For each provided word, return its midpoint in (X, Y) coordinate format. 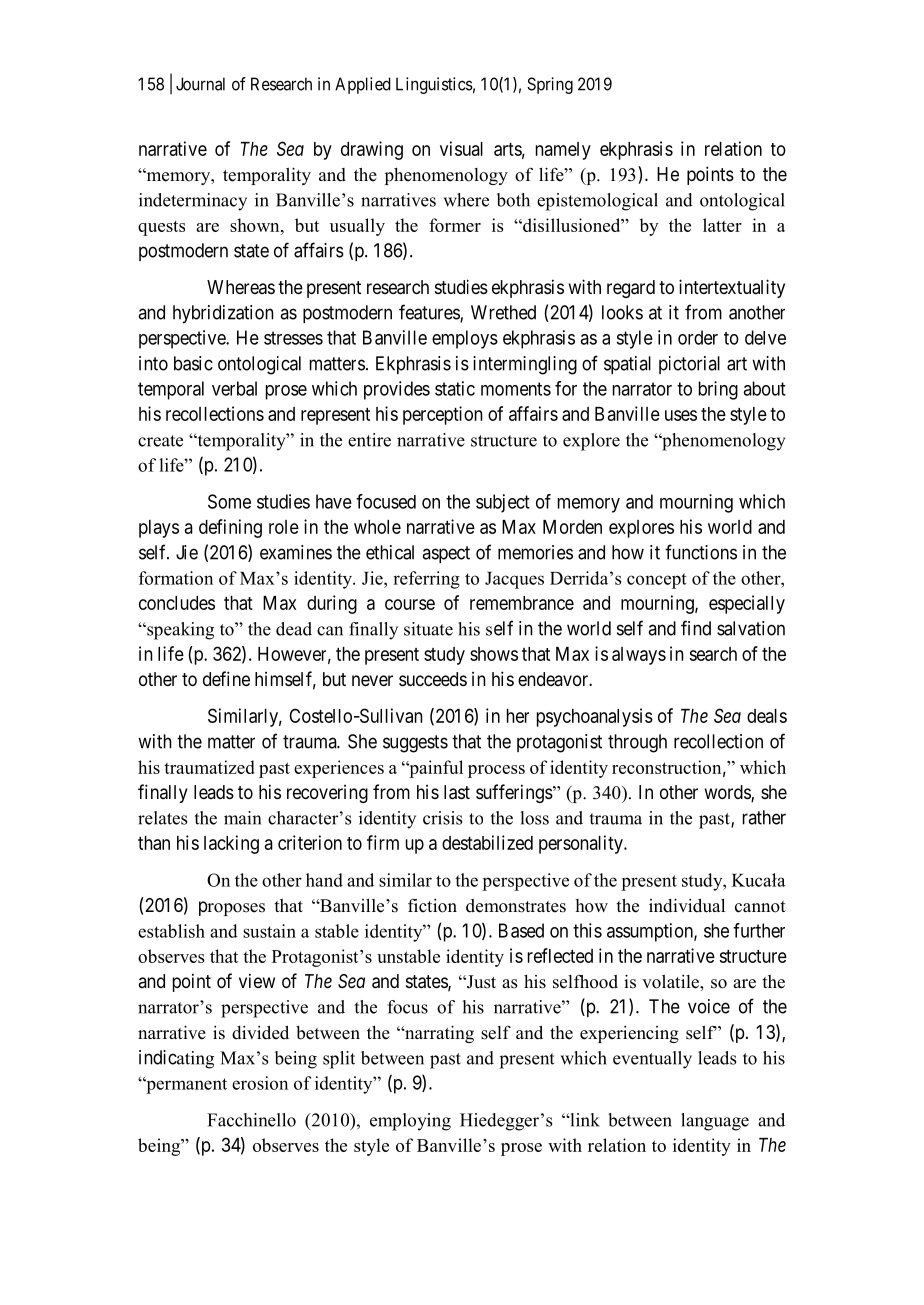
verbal (234, 388)
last (457, 792)
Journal (200, 84)
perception (443, 415)
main (242, 818)
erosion (260, 1083)
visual (461, 148)
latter (722, 225)
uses (681, 415)
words (728, 793)
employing (410, 1122)
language (715, 1122)
